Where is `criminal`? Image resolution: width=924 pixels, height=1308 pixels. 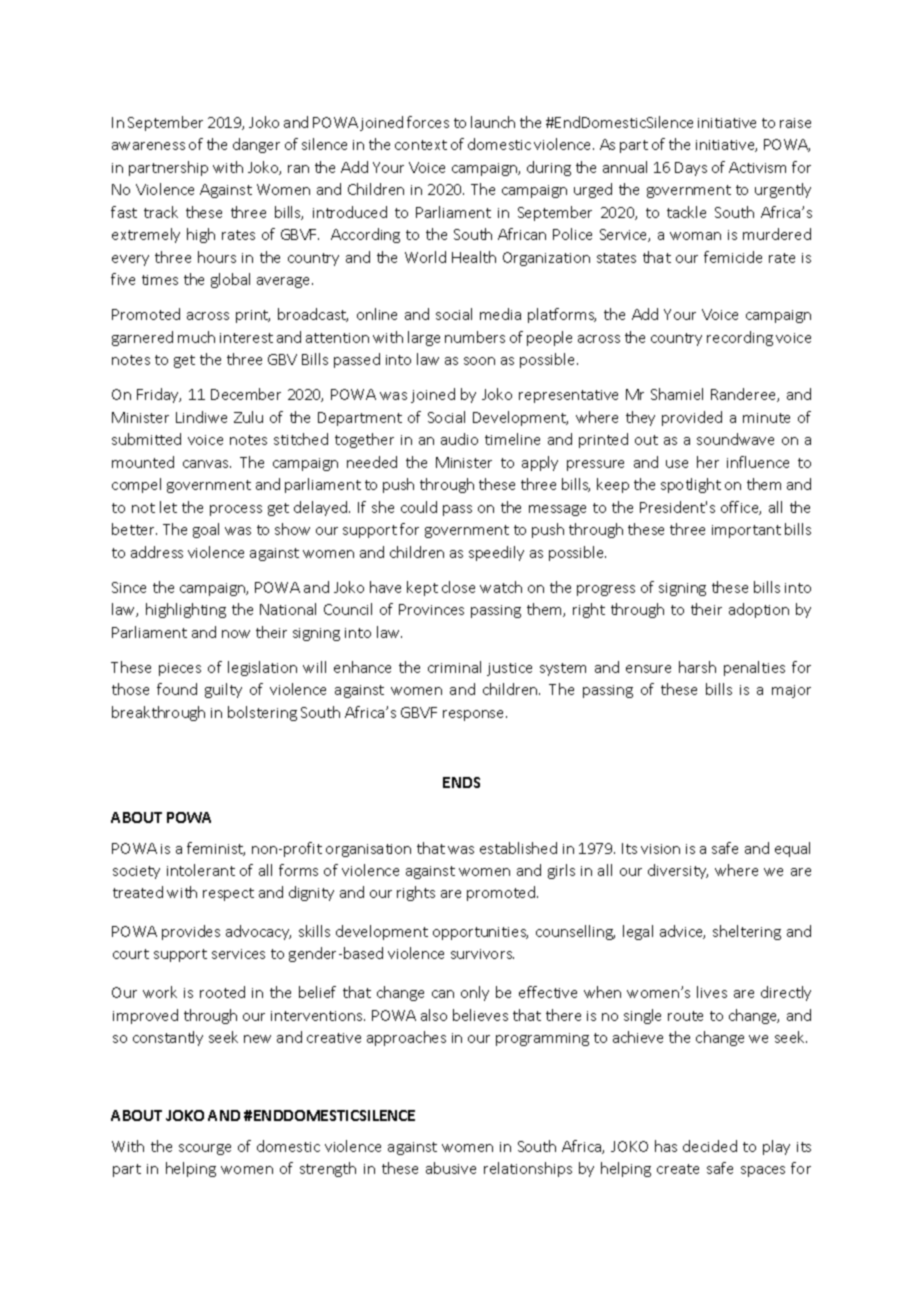 criminal is located at coordinates (454, 667).
